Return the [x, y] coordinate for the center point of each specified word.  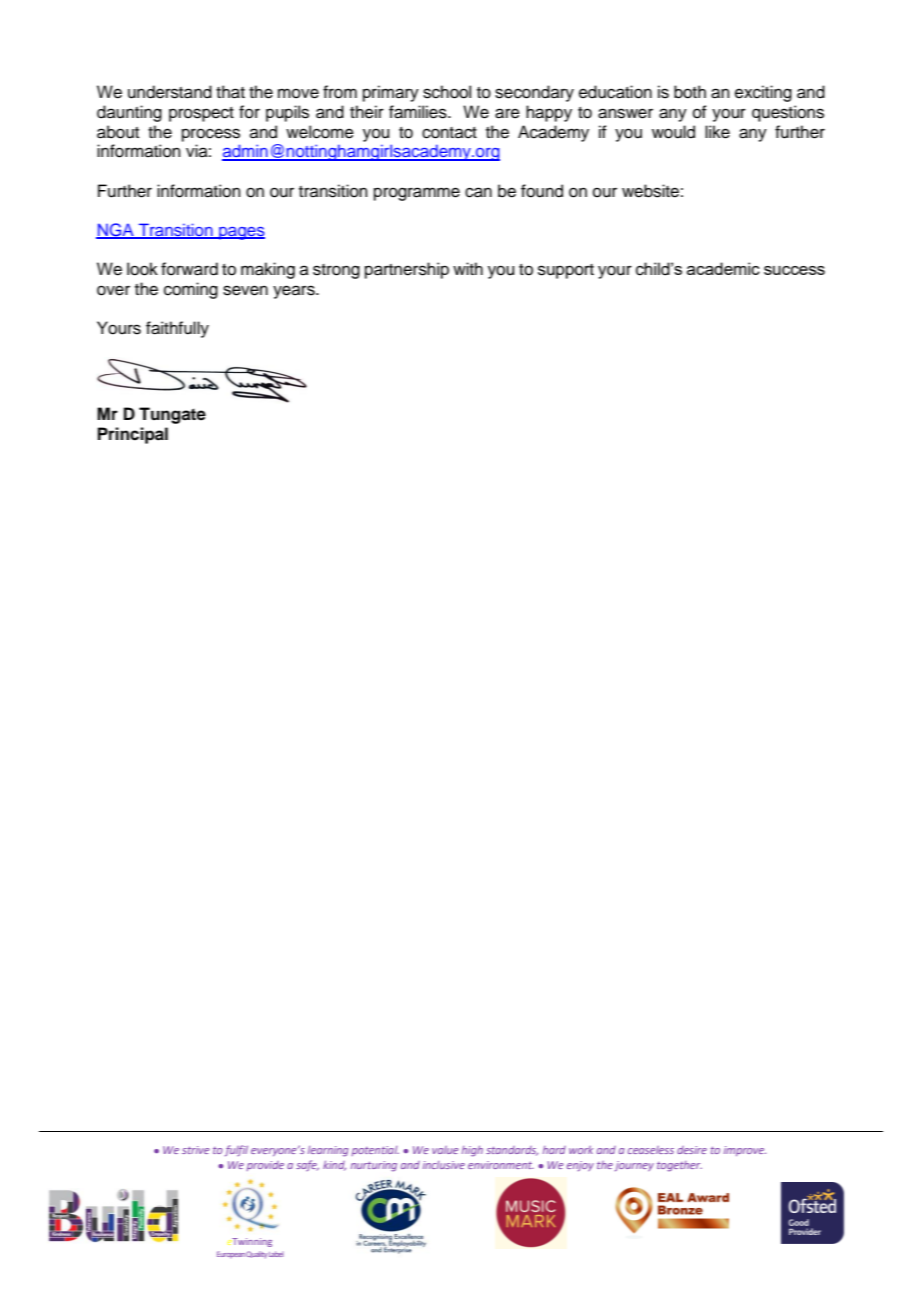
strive [196, 1150]
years [295, 292]
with [468, 268]
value [445, 1150]
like [717, 132]
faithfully [177, 329]
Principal [133, 435]
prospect [201, 114]
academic [723, 268]
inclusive [444, 1165]
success [794, 270]
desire [692, 1150]
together [679, 1166]
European [231, 1254]
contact [449, 133]
